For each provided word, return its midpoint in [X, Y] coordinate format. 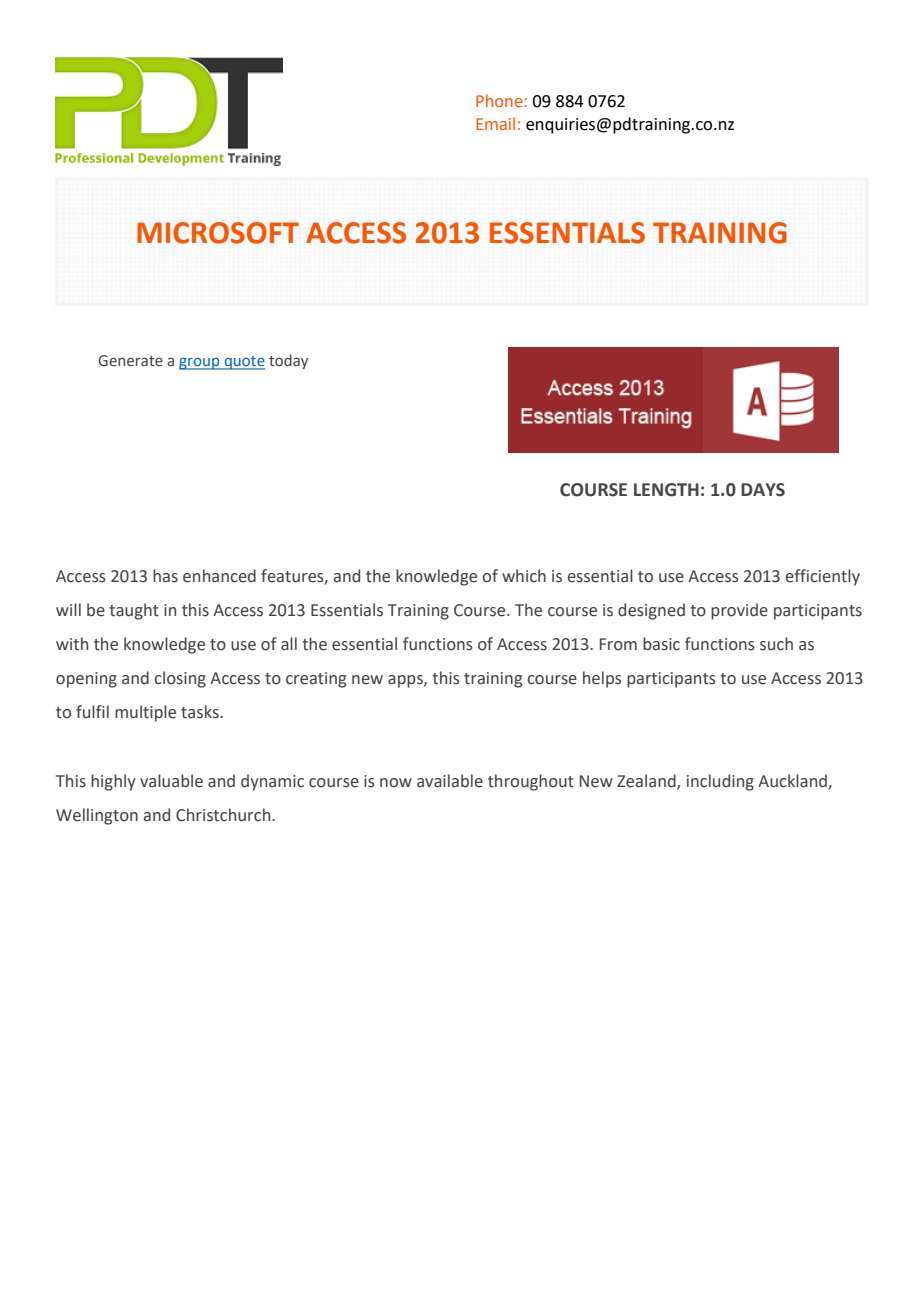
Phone [499, 100]
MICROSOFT [218, 233]
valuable [171, 781]
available [450, 781]
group [200, 364]
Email [495, 123]
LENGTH [666, 490]
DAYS [763, 490]
